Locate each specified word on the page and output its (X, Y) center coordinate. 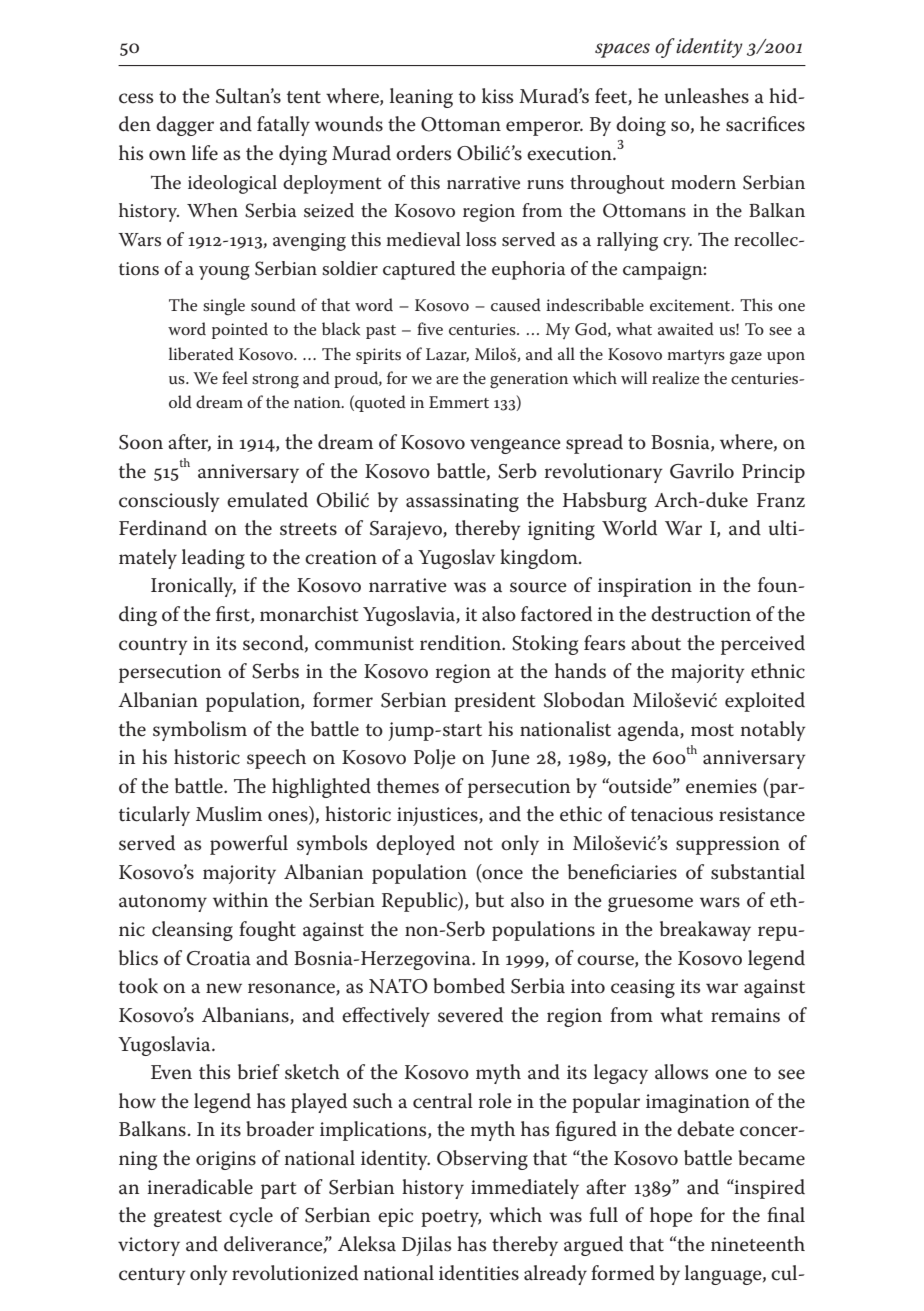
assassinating (462, 502)
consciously (169, 502)
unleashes (706, 96)
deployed (415, 845)
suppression (728, 845)
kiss (498, 96)
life (205, 153)
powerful (249, 845)
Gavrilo (702, 471)
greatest (188, 1218)
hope (671, 1217)
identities (479, 1273)
